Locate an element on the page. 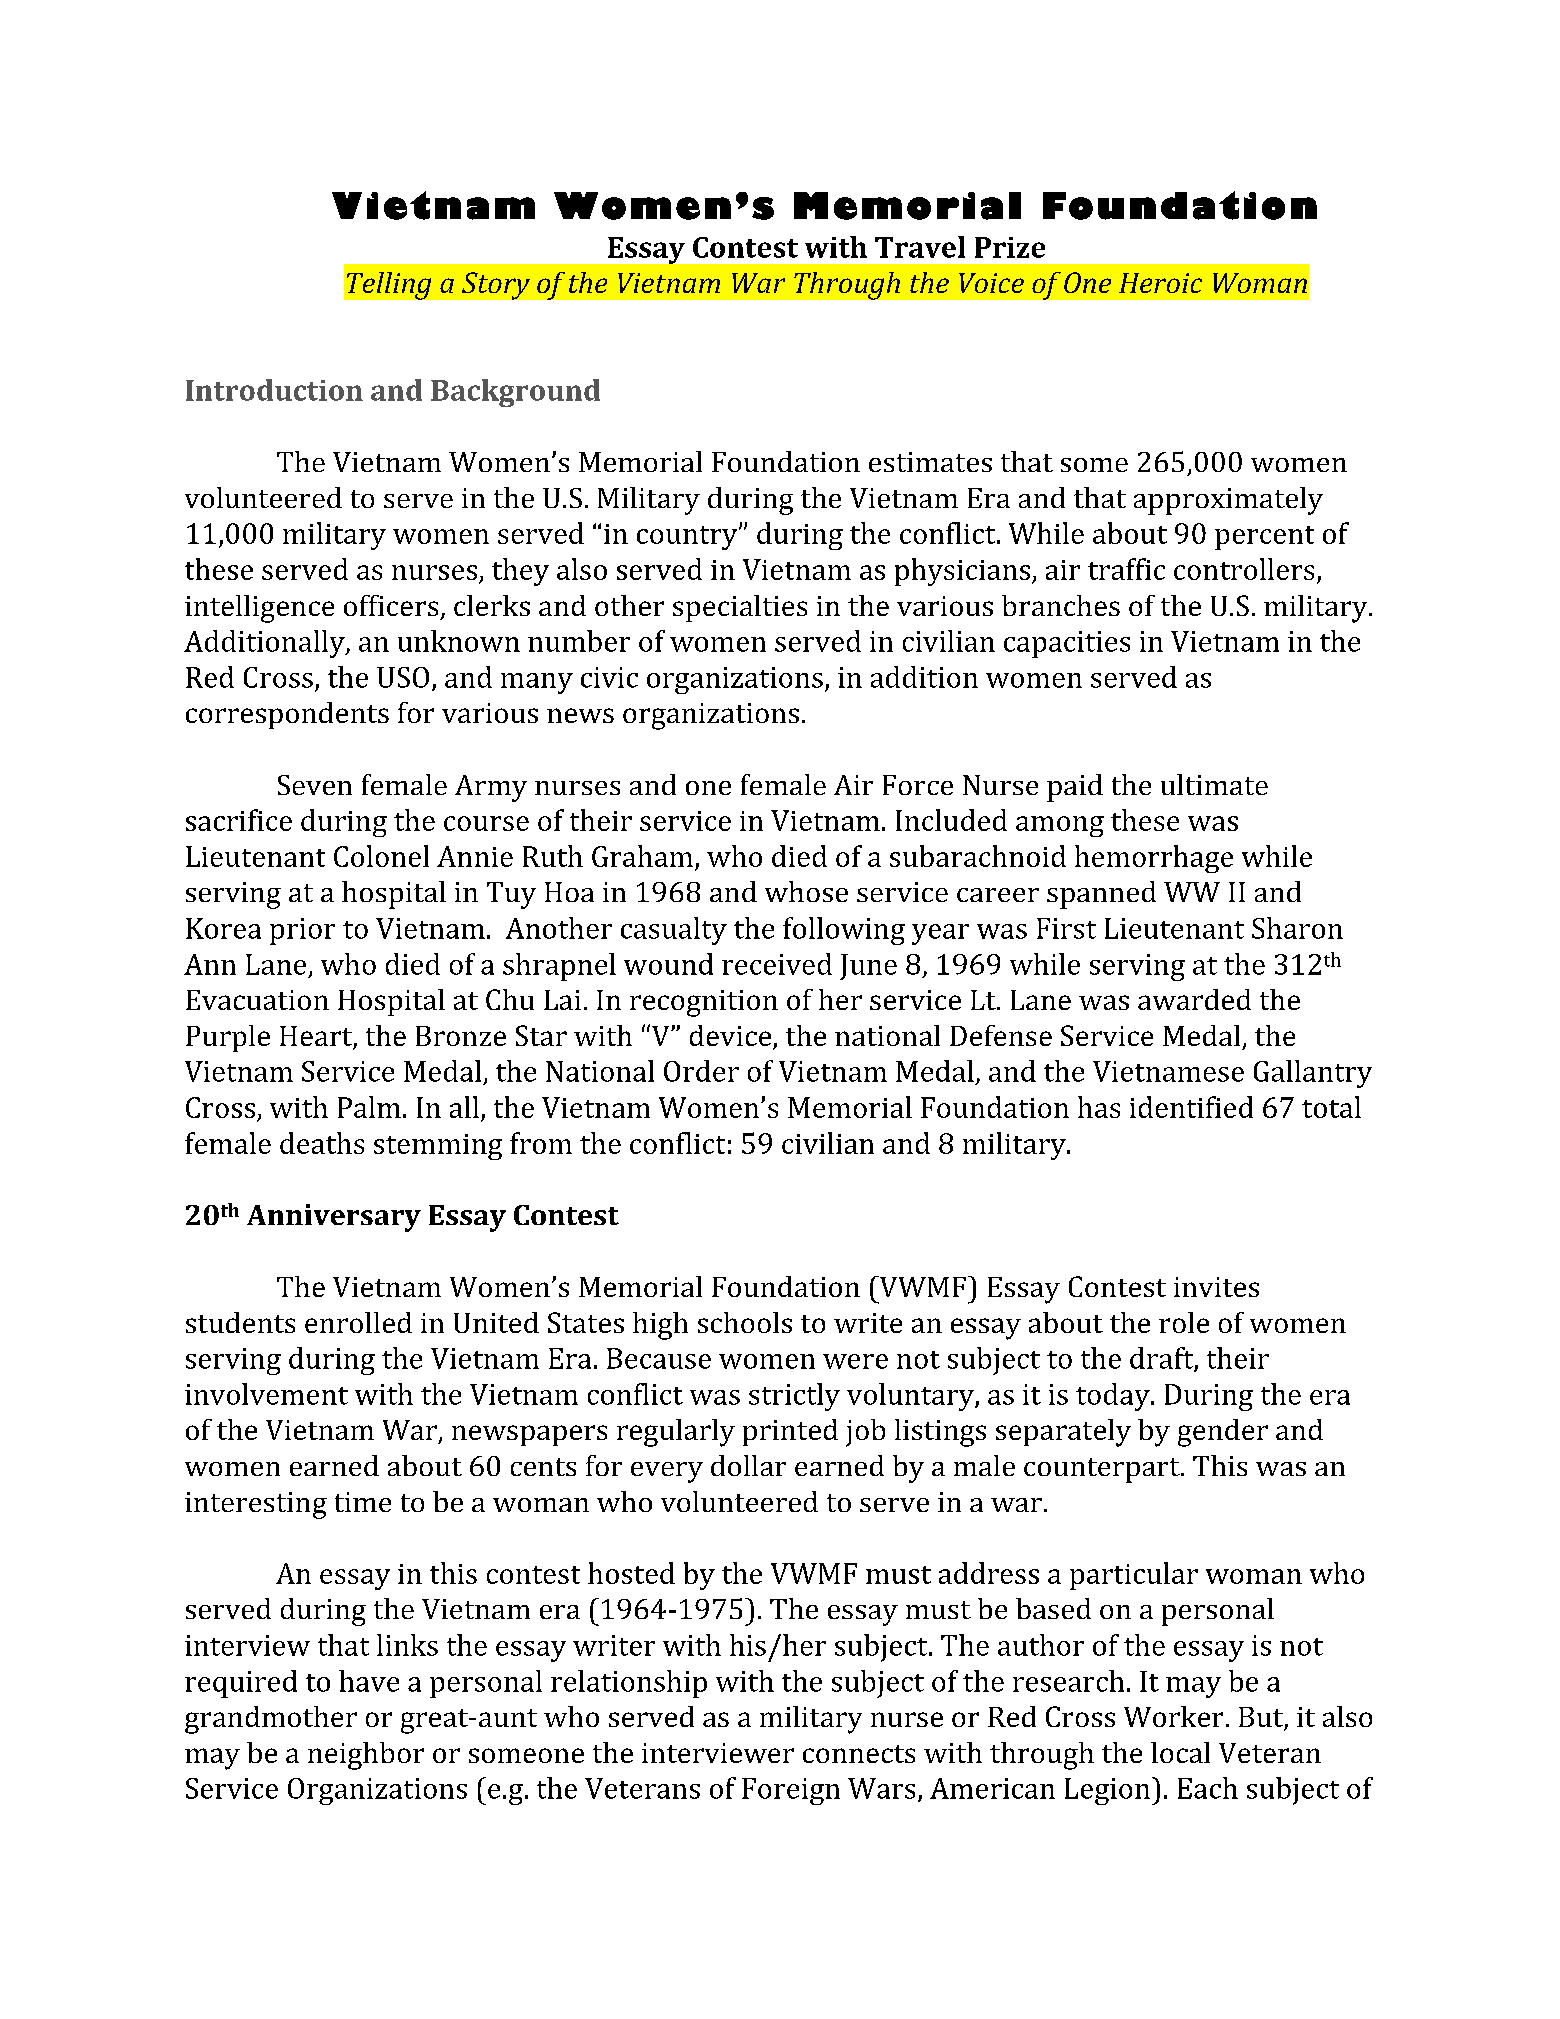 The image size is (1560, 2019). ultimate is located at coordinates (1214, 784).
